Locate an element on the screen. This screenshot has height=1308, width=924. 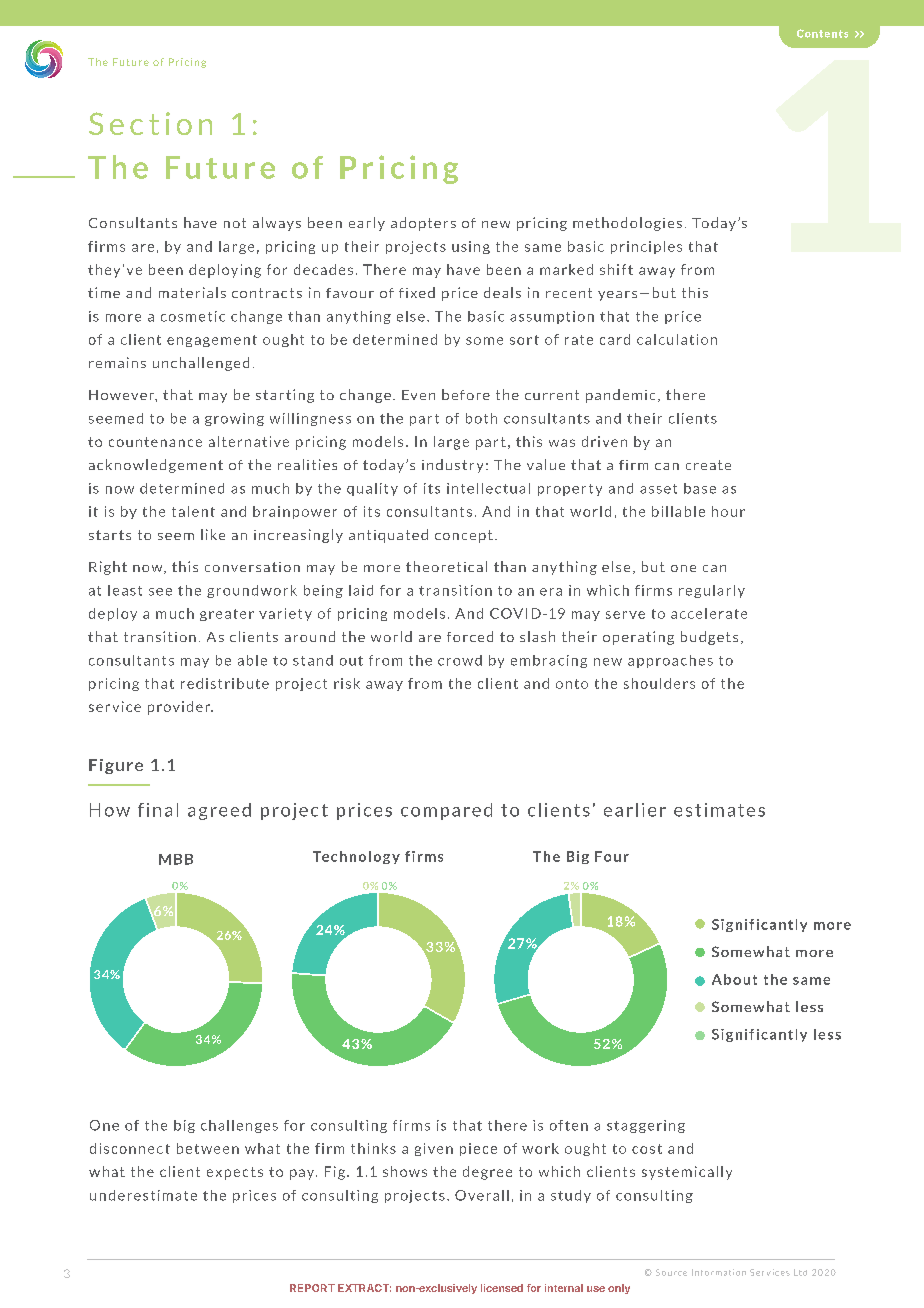
theoretical is located at coordinates (446, 566).
